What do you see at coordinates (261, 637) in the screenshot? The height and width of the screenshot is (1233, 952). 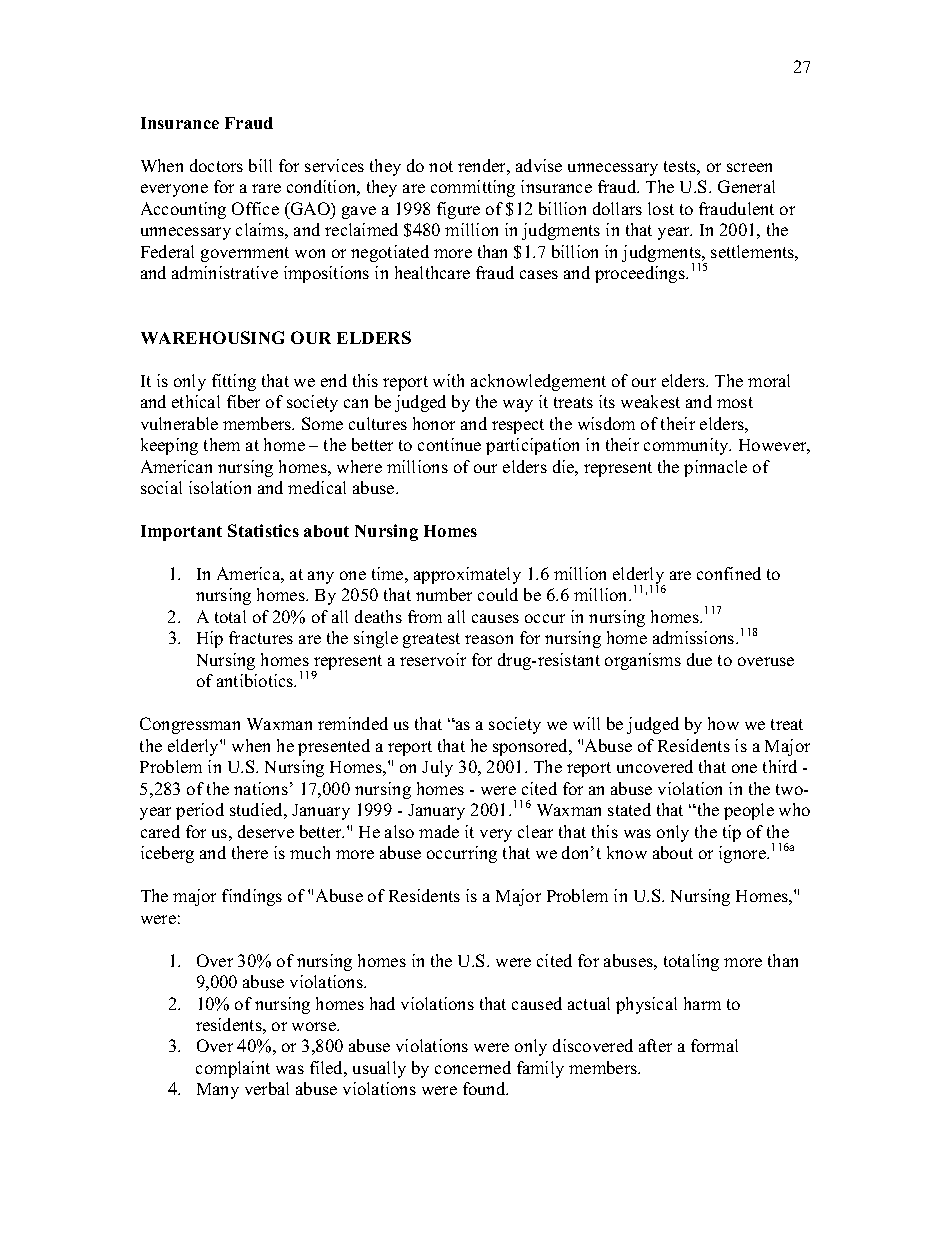 I see `fractures` at bounding box center [261, 637].
